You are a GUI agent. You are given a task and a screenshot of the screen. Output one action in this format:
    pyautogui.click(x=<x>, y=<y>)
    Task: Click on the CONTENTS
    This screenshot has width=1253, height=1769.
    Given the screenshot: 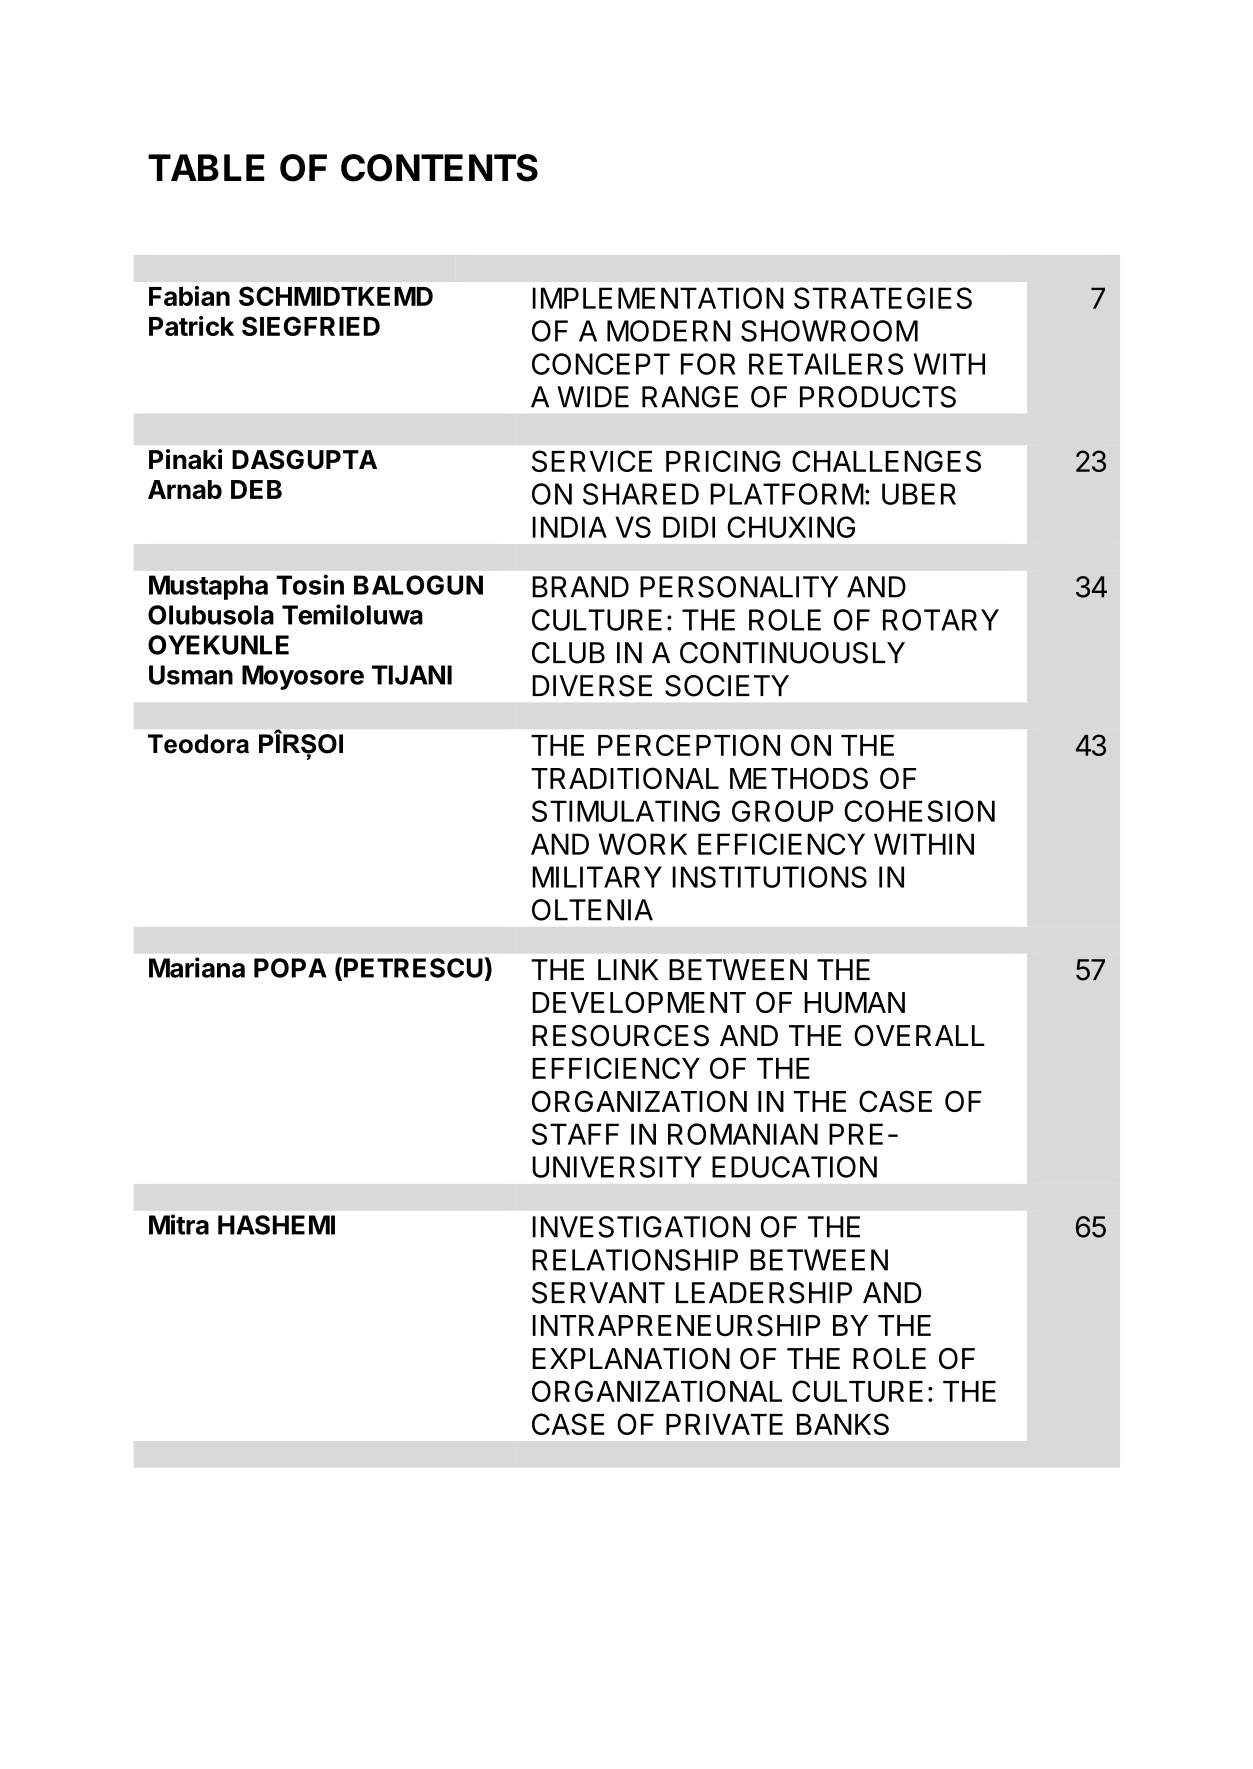 What is the action you would take?
    pyautogui.click(x=439, y=168)
